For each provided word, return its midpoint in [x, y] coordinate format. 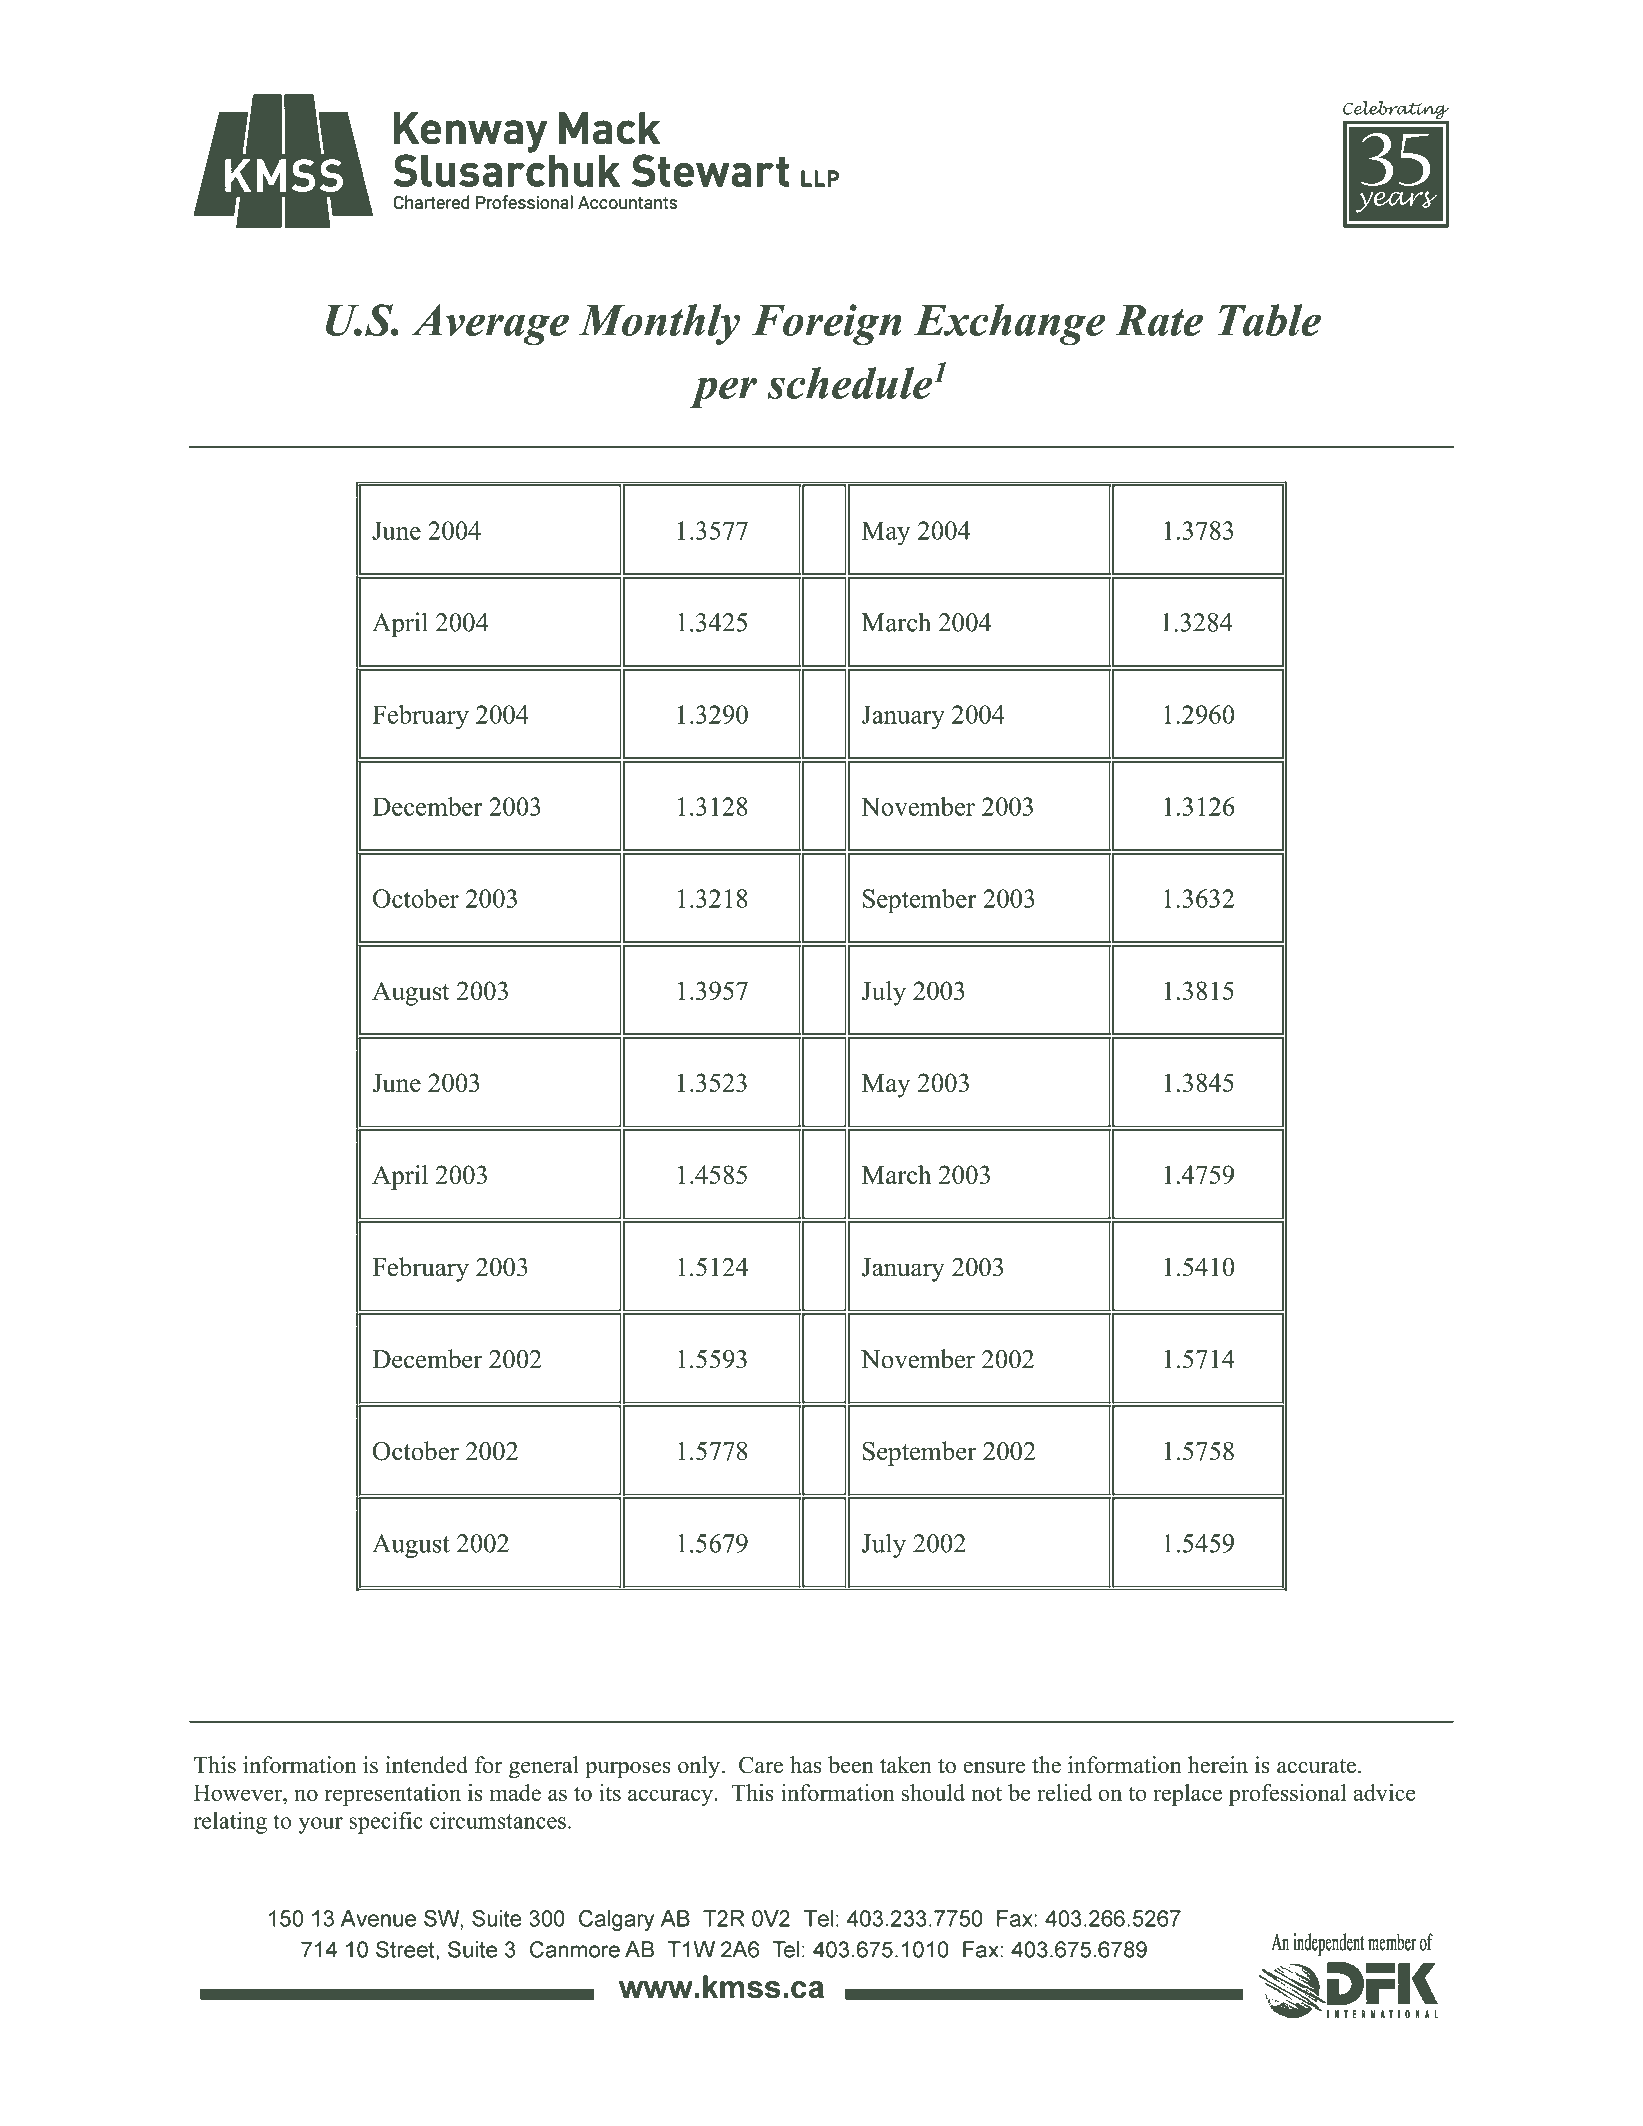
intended [426, 1765]
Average [490, 324]
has [806, 1765]
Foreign [826, 324]
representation [392, 1795]
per [723, 392]
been [851, 1765]
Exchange [1010, 324]
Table [1269, 320]
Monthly [659, 324]
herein [1218, 1765]
